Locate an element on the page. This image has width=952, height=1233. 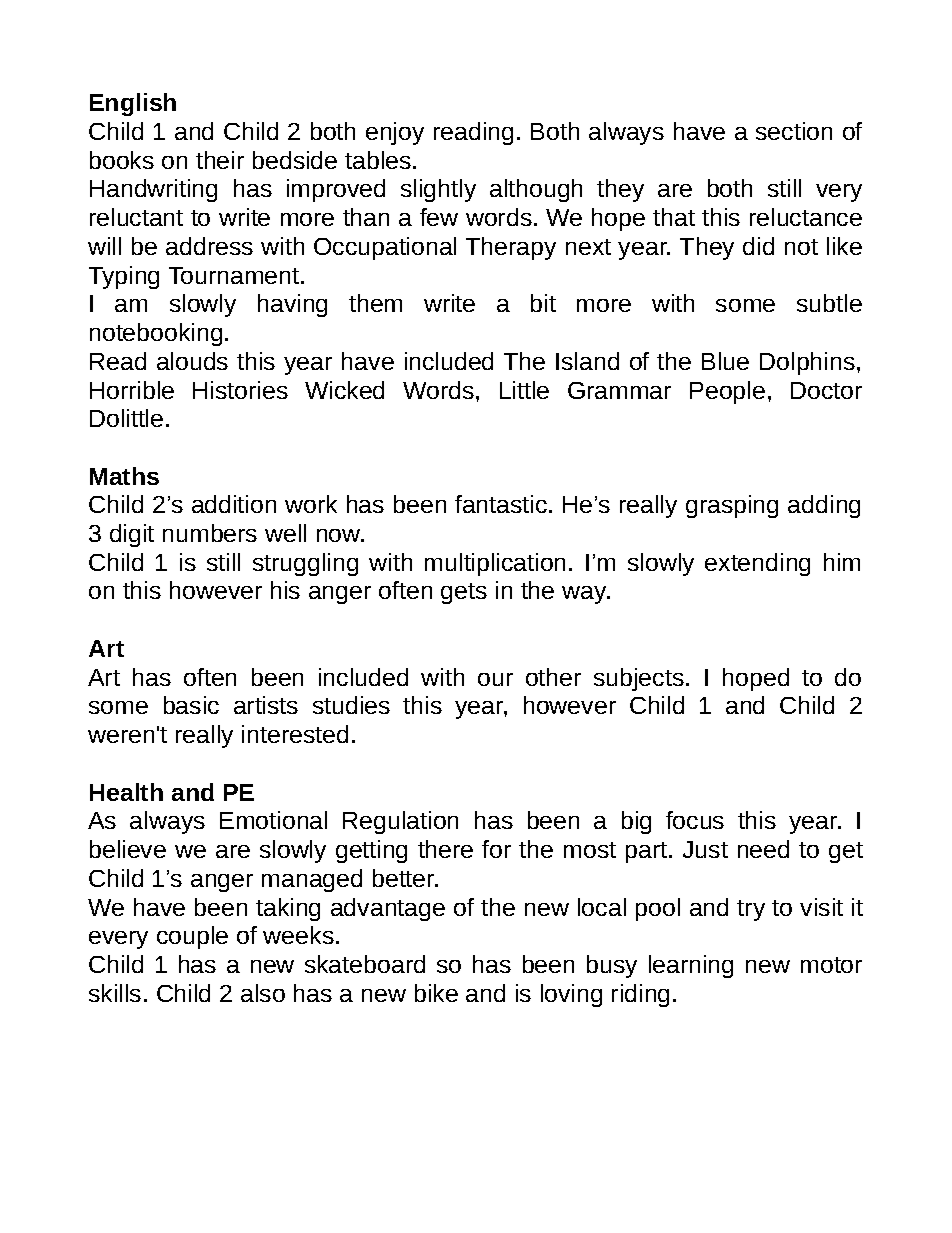
other is located at coordinates (553, 677).
